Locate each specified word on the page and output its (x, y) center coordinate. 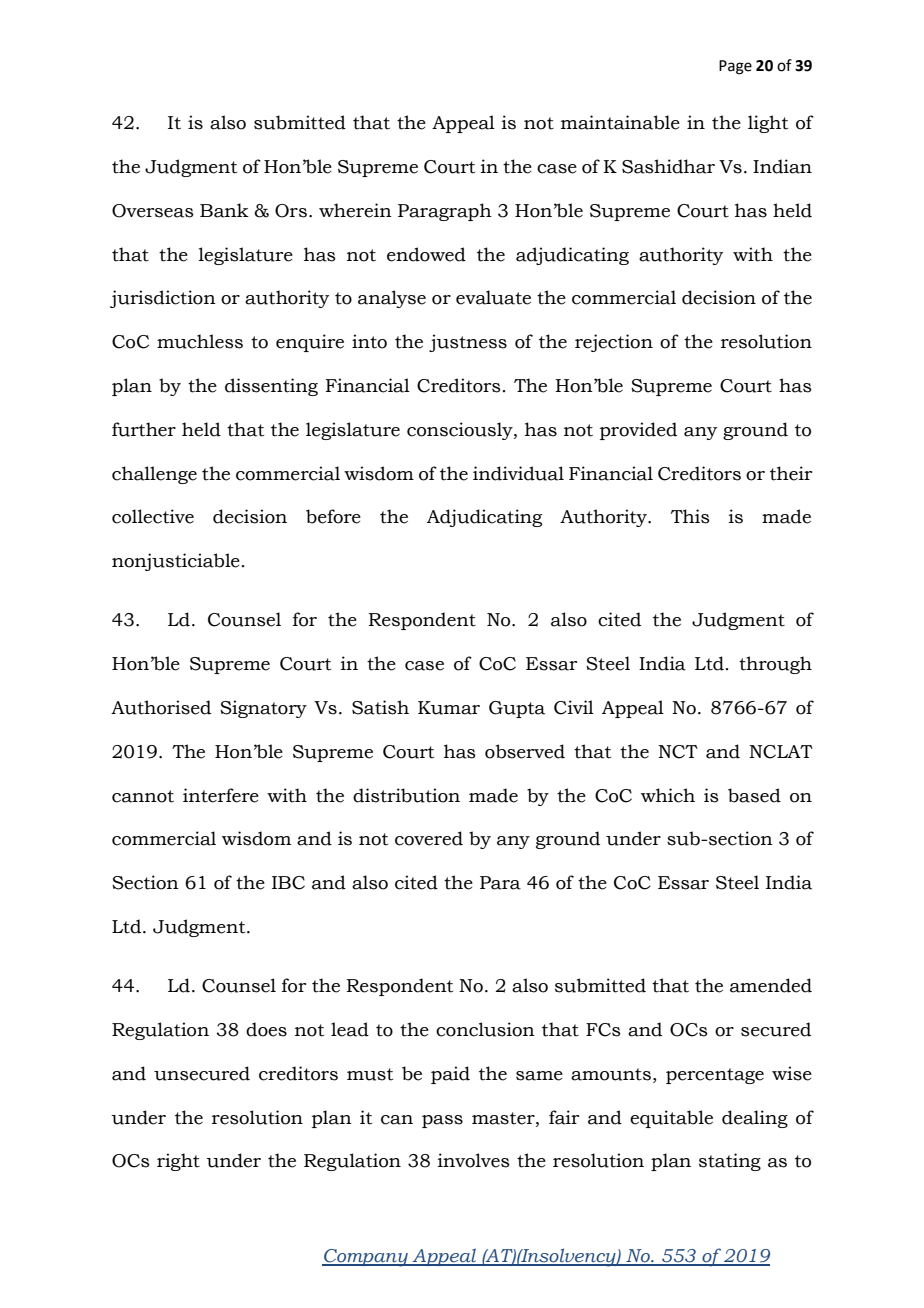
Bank (224, 210)
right (178, 1162)
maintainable (620, 122)
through (775, 665)
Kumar (449, 708)
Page (735, 67)
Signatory (263, 709)
